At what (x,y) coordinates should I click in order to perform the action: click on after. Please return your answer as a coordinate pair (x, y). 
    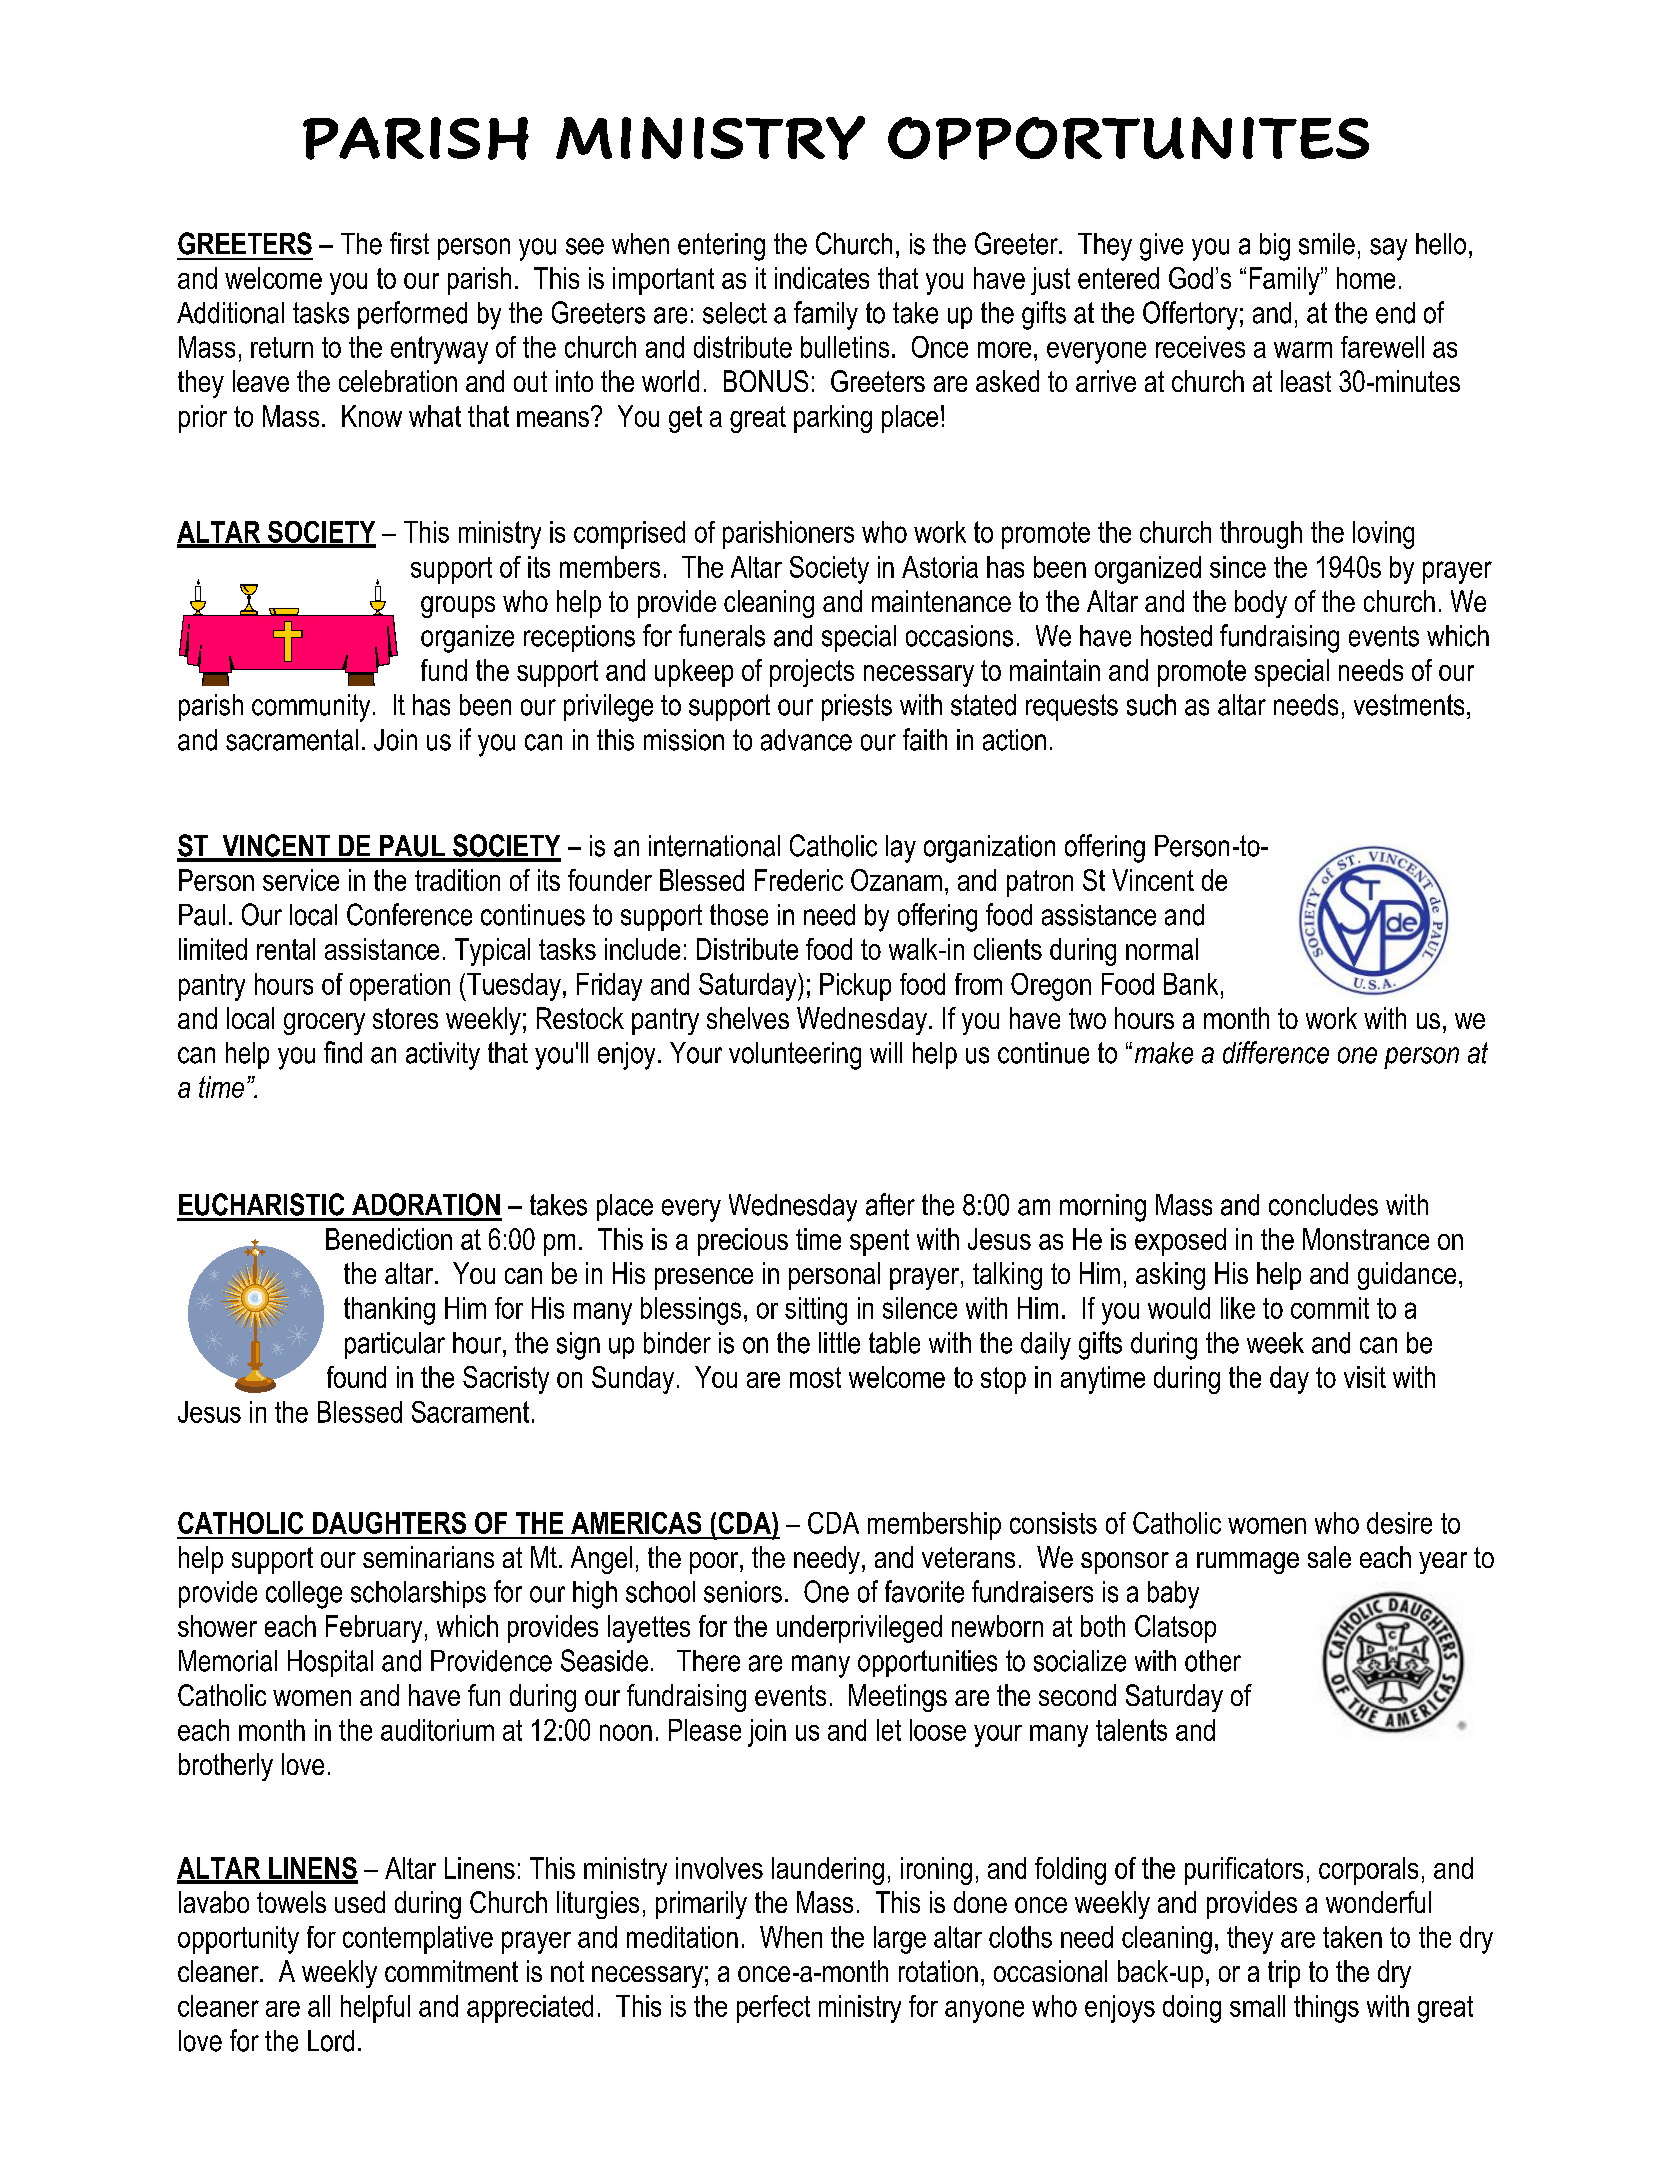
    Looking at the image, I should click on (890, 1204).
